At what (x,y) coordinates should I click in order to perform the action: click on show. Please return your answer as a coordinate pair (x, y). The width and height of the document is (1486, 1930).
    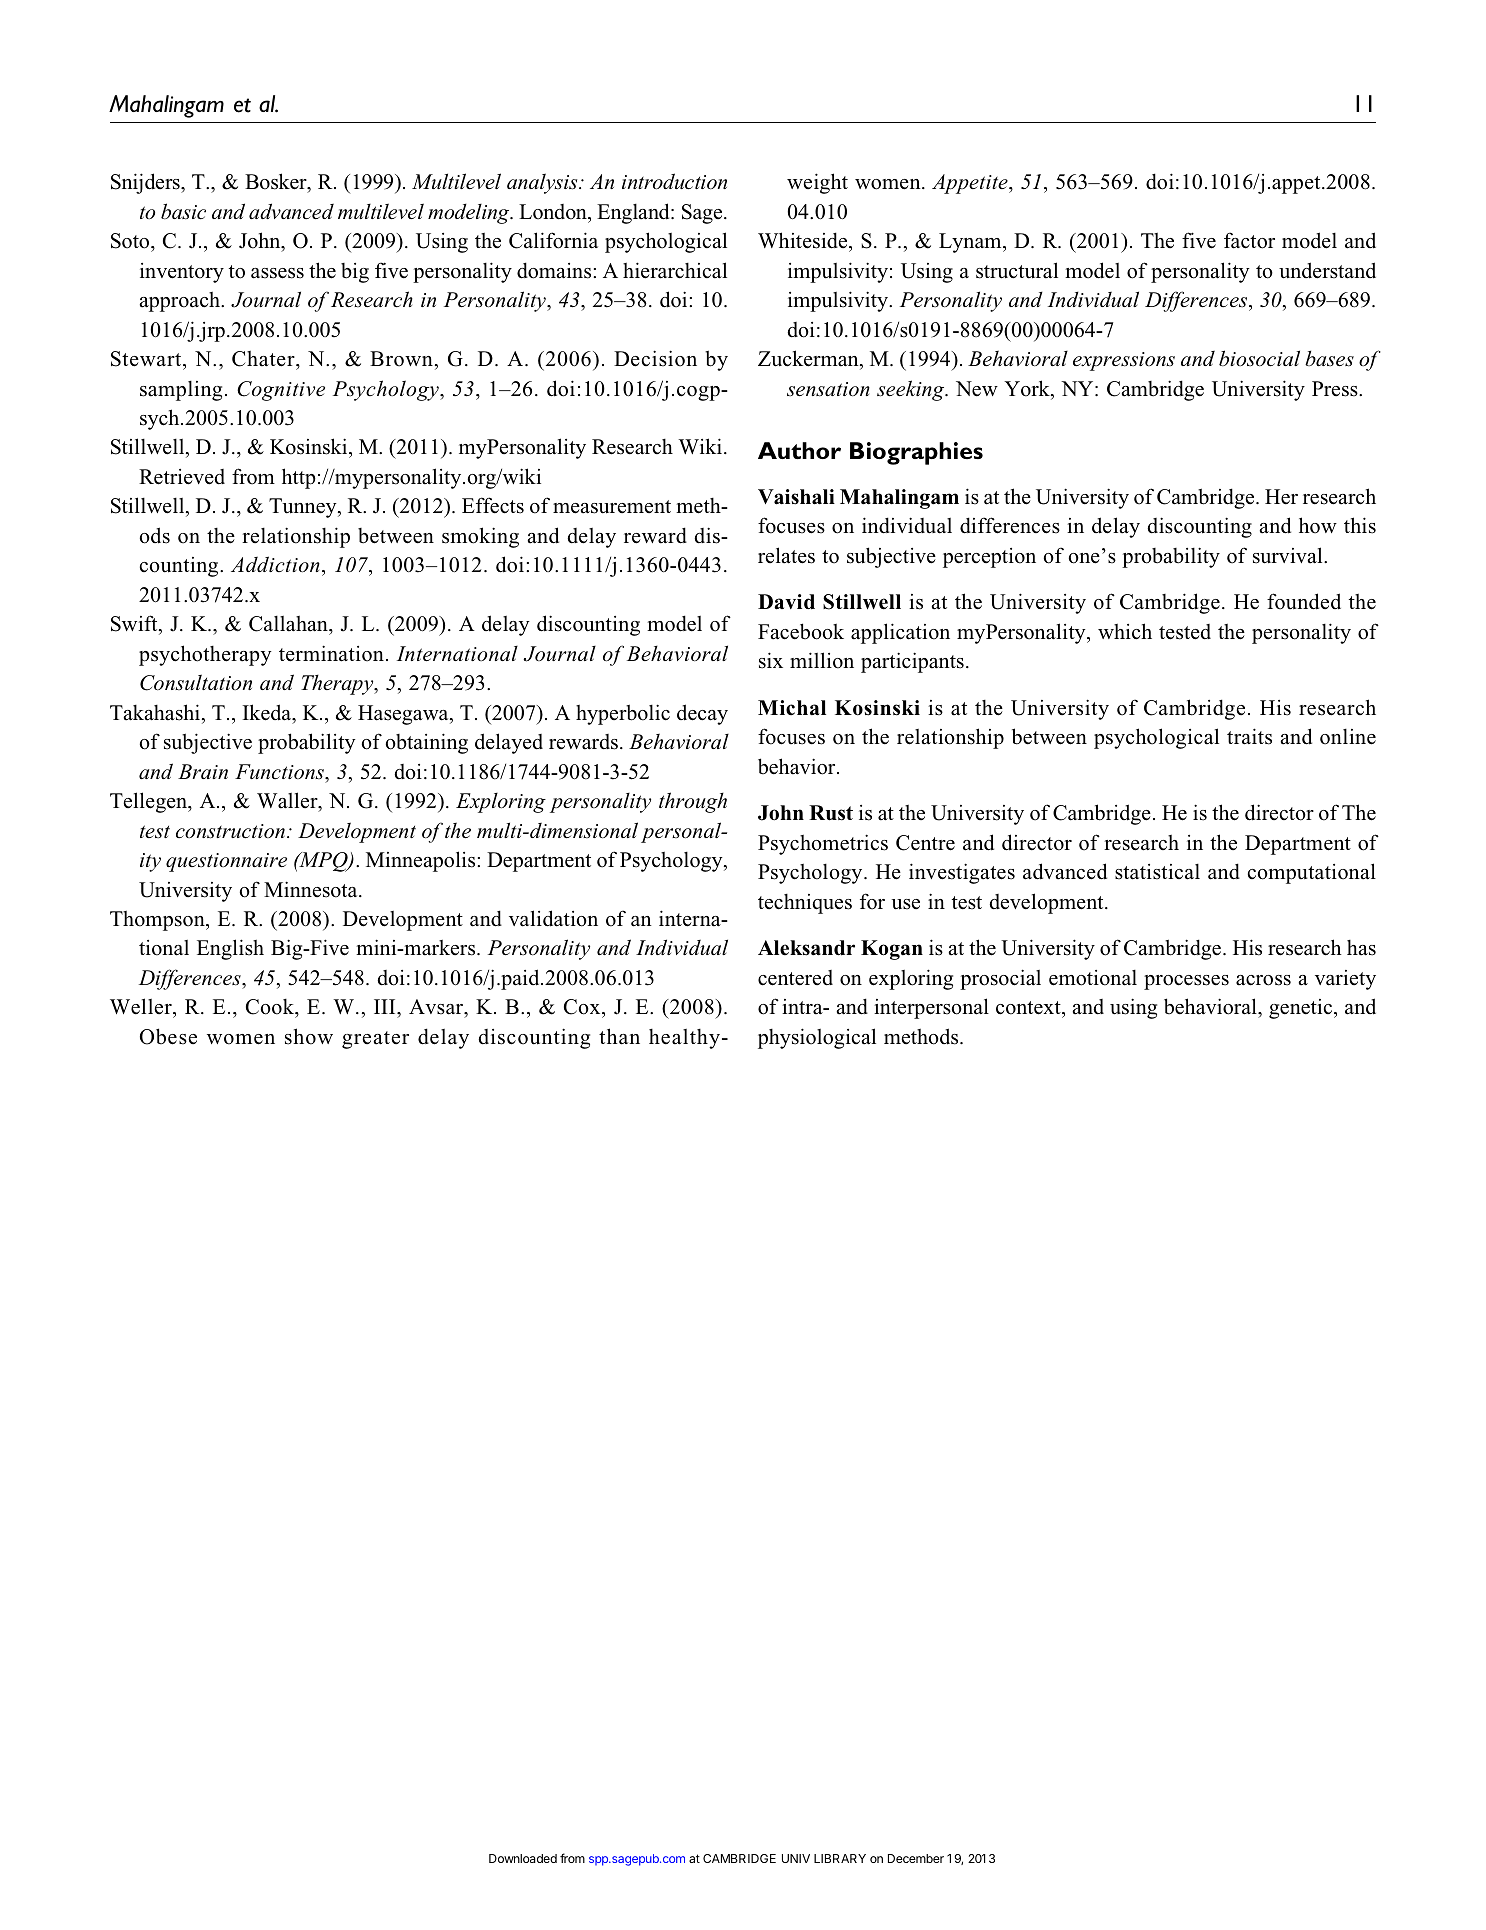
    Looking at the image, I should click on (309, 1036).
